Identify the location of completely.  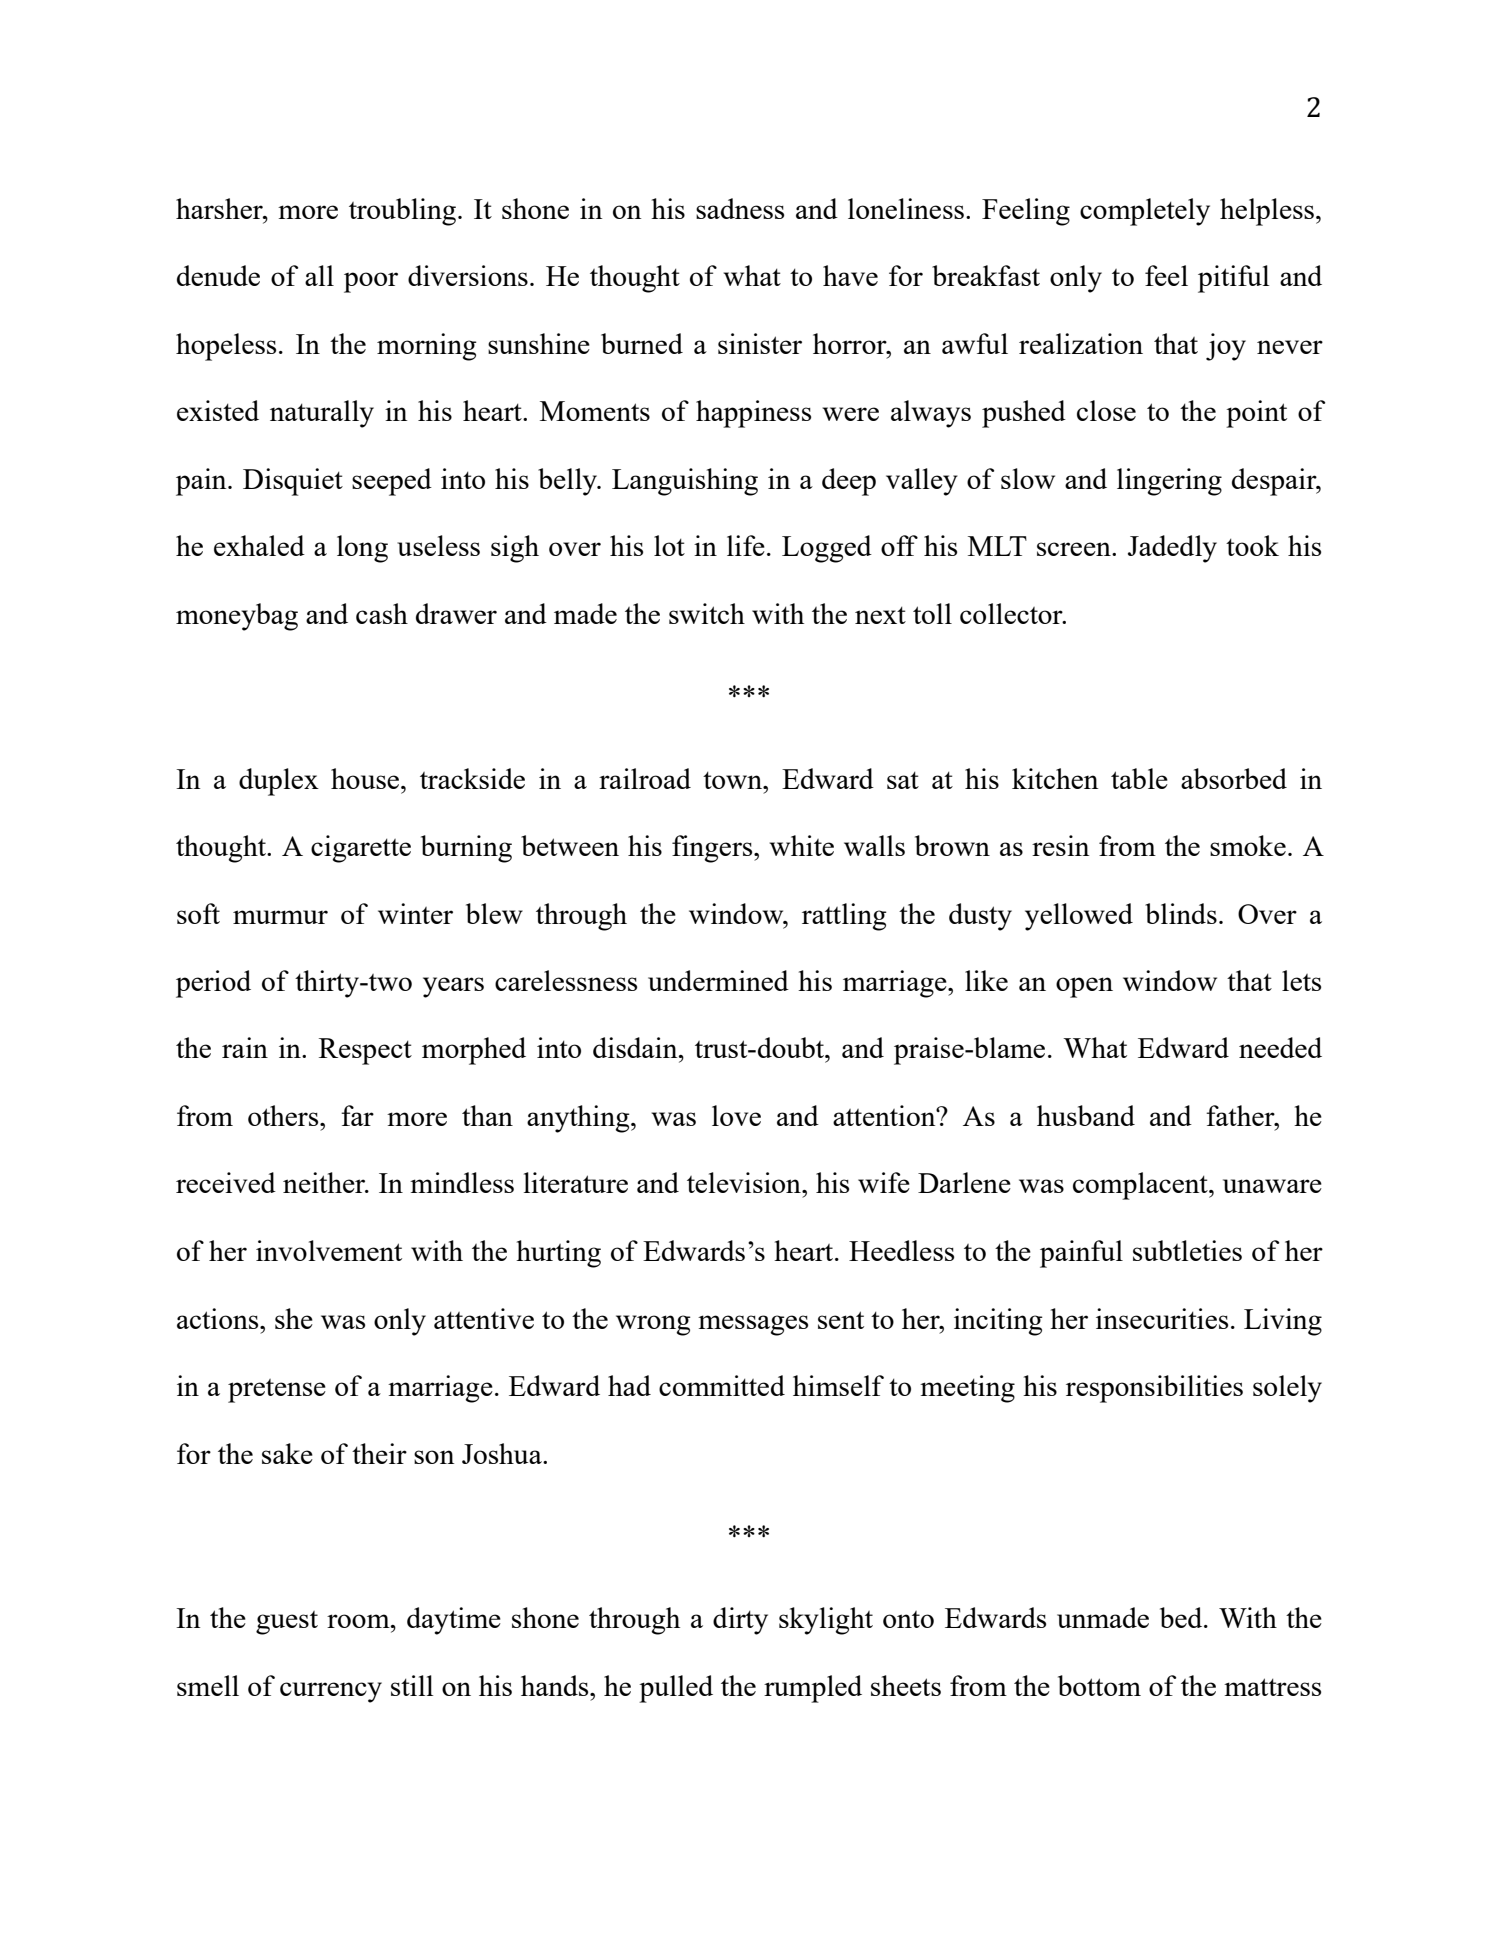
(1145, 212).
